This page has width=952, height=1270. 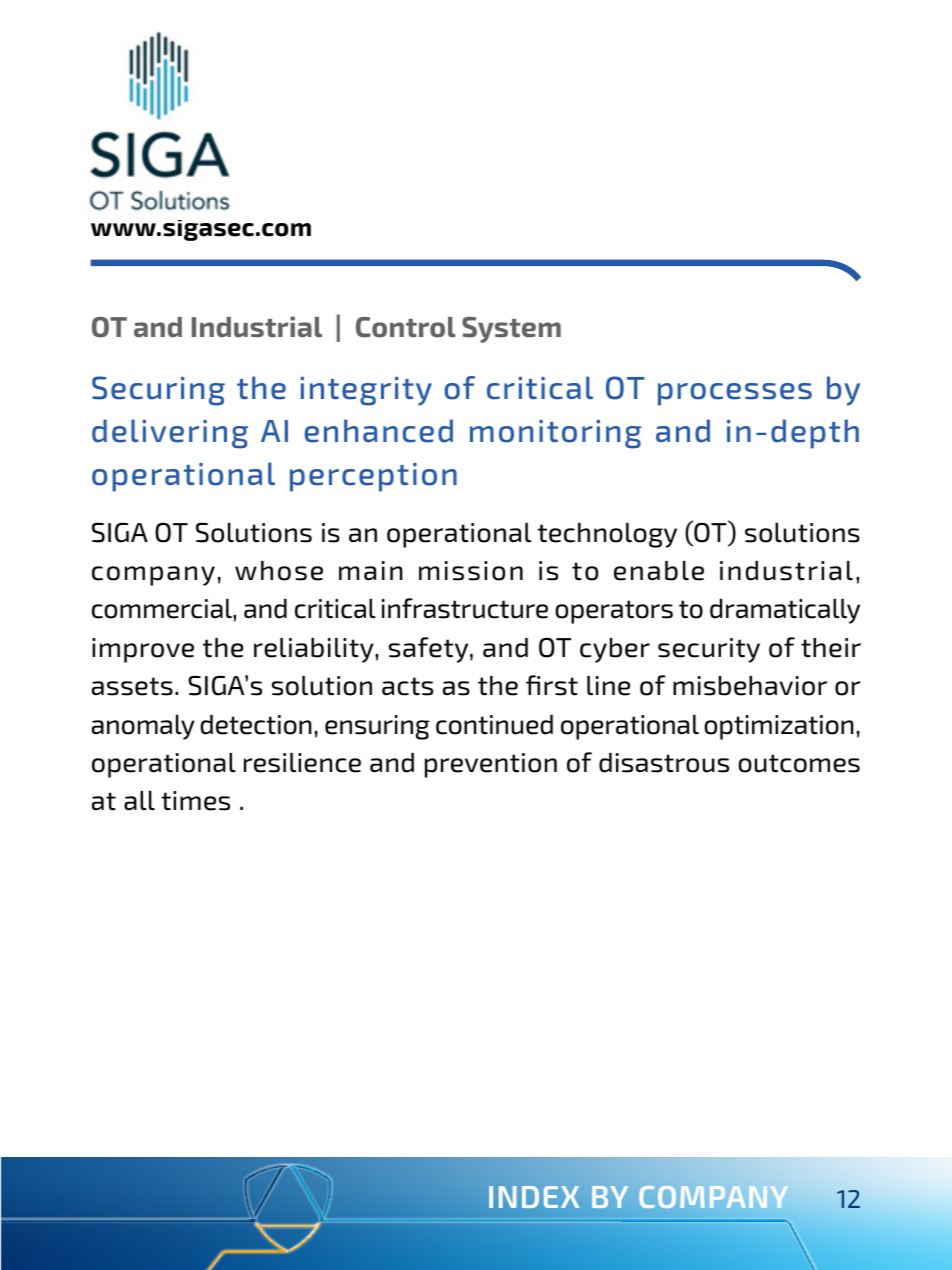 I want to click on INDEX, so click(x=534, y=1197).
